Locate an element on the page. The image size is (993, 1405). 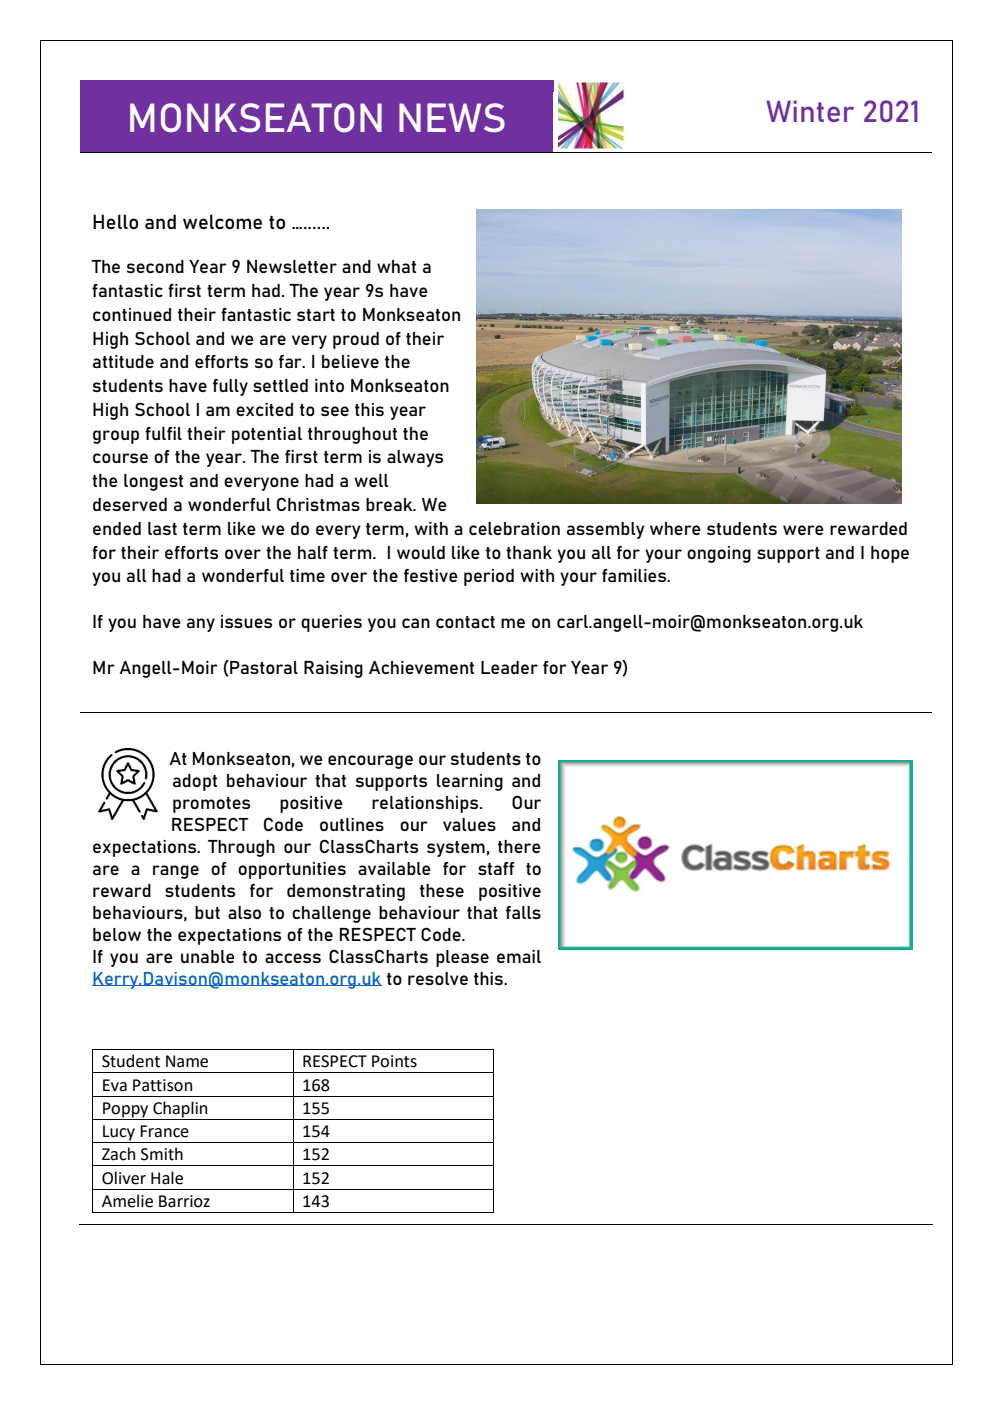
Hale is located at coordinates (167, 1178).
